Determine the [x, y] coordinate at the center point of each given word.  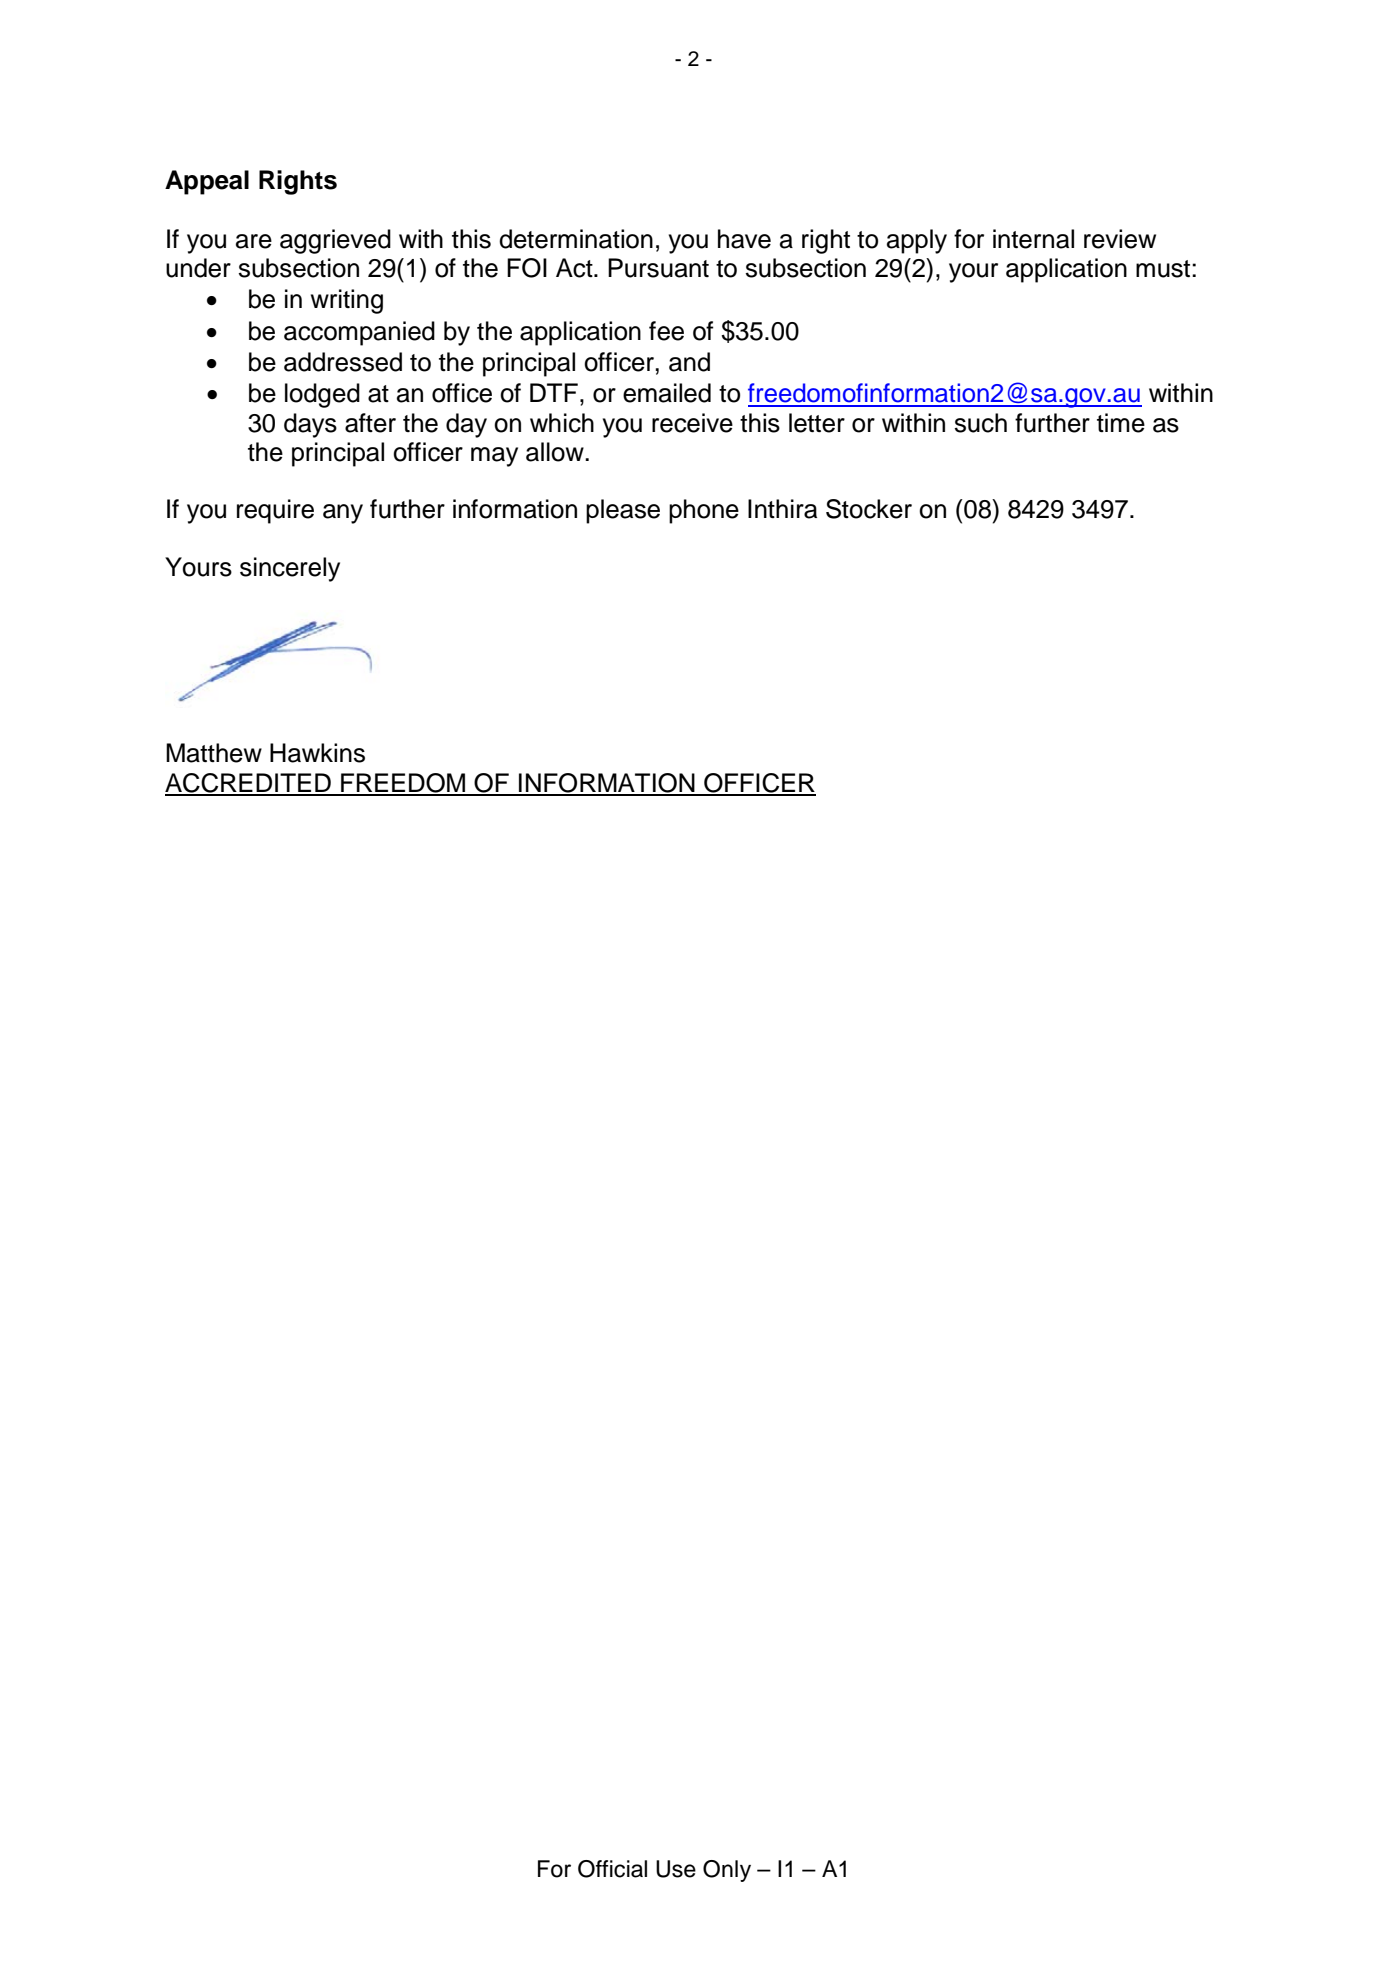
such [980, 423]
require [275, 511]
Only [727, 1871]
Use [676, 1869]
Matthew [214, 753]
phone [704, 511]
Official [612, 1869]
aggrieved [335, 241]
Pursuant [658, 268]
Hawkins [317, 753]
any [343, 514]
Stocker [869, 509]
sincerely [290, 569]
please [623, 511]
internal [1033, 239]
